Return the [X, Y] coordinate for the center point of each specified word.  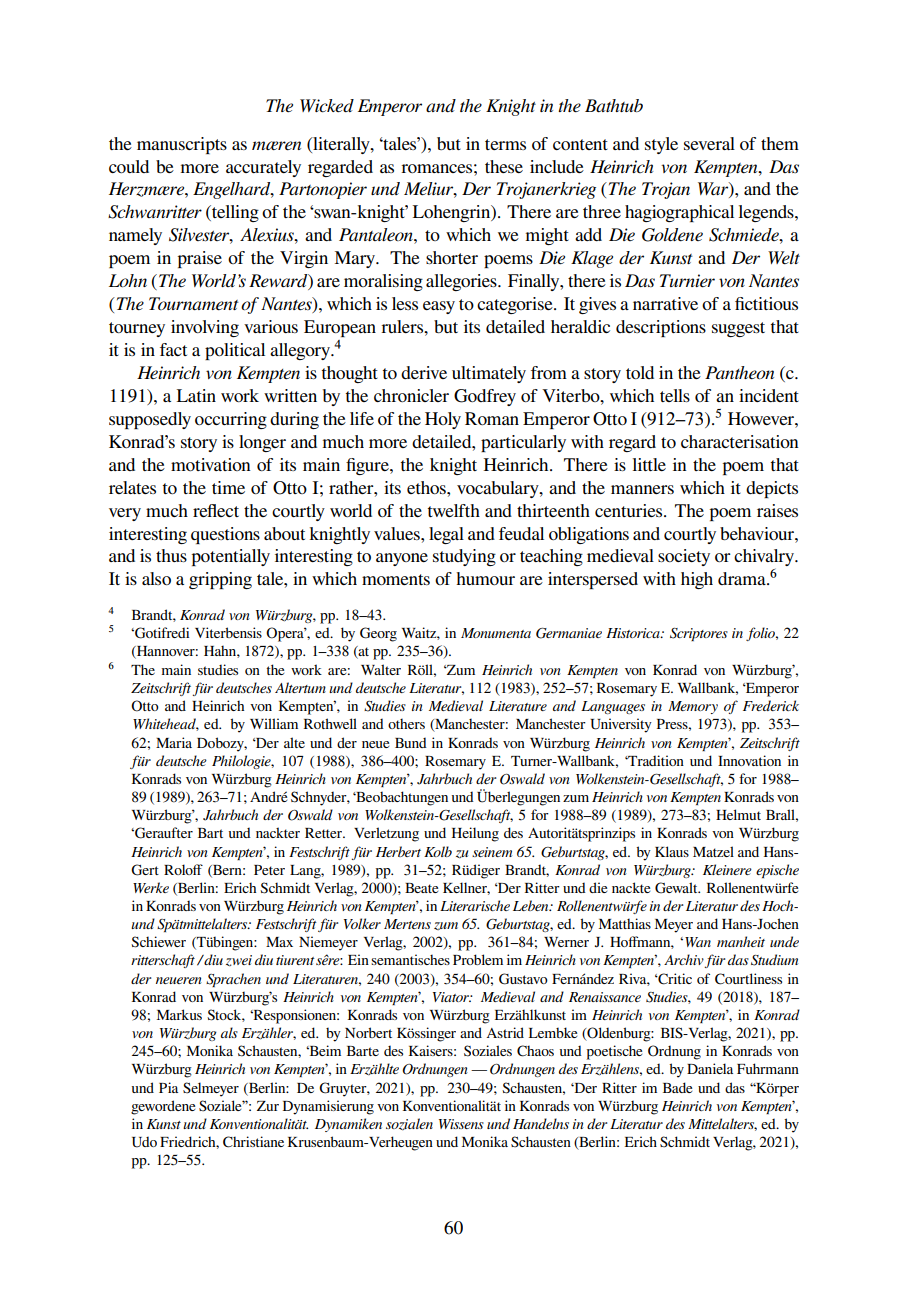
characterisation [740, 441]
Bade [677, 1087]
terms [505, 144]
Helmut [738, 814]
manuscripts [182, 145]
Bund [411, 743]
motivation [211, 464]
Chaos [535, 1051]
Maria [174, 742]
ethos [427, 487]
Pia [168, 1087]
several [709, 143]
